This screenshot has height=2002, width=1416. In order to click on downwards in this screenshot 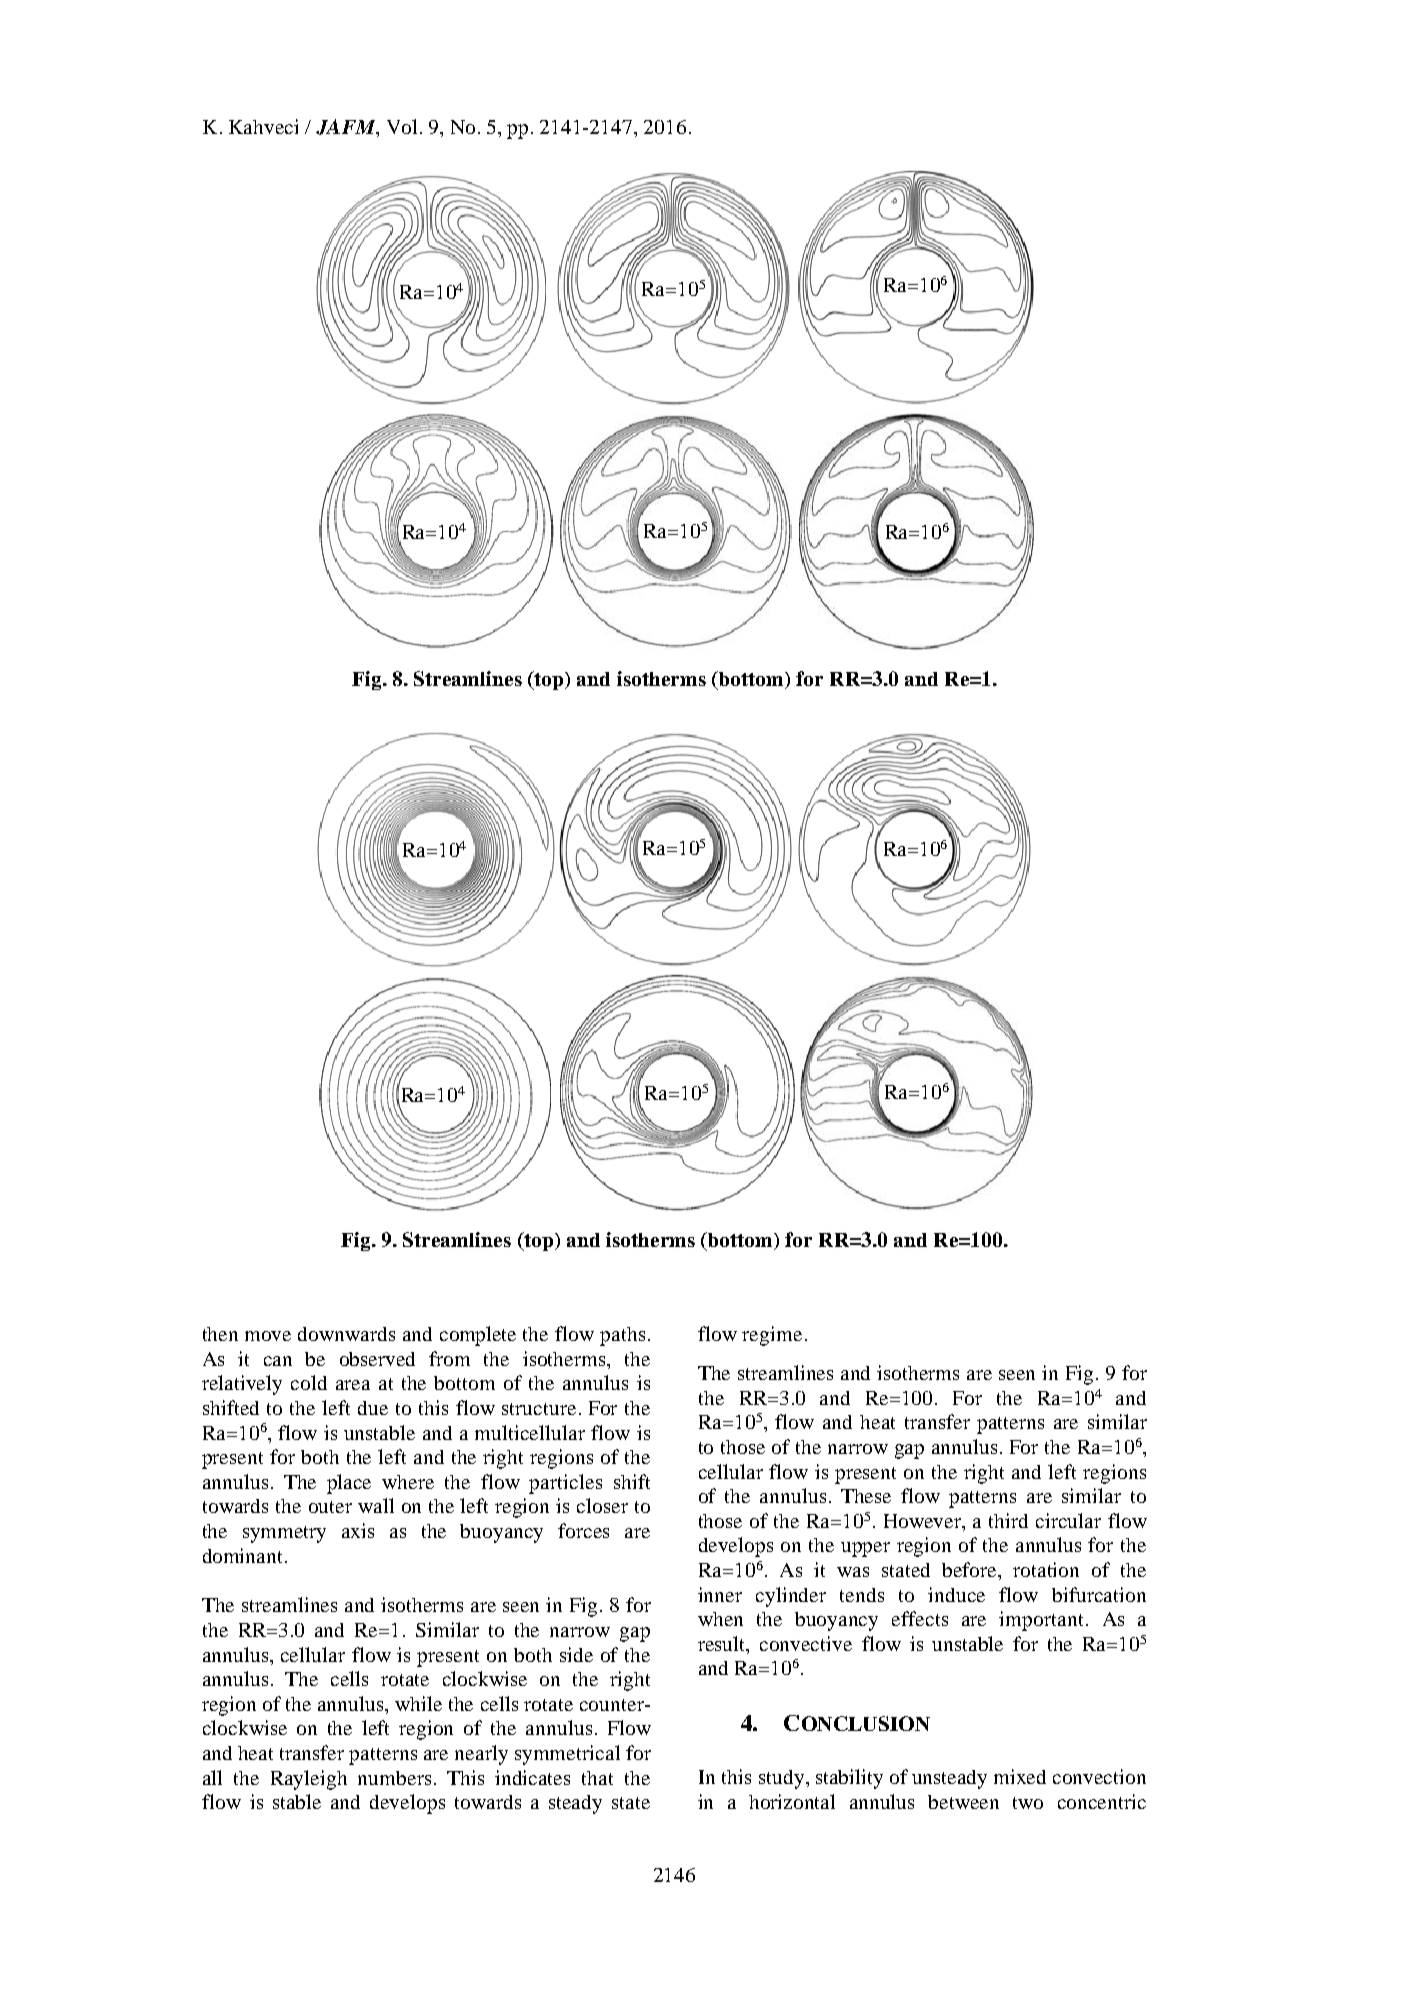, I will do `click(346, 1334)`.
